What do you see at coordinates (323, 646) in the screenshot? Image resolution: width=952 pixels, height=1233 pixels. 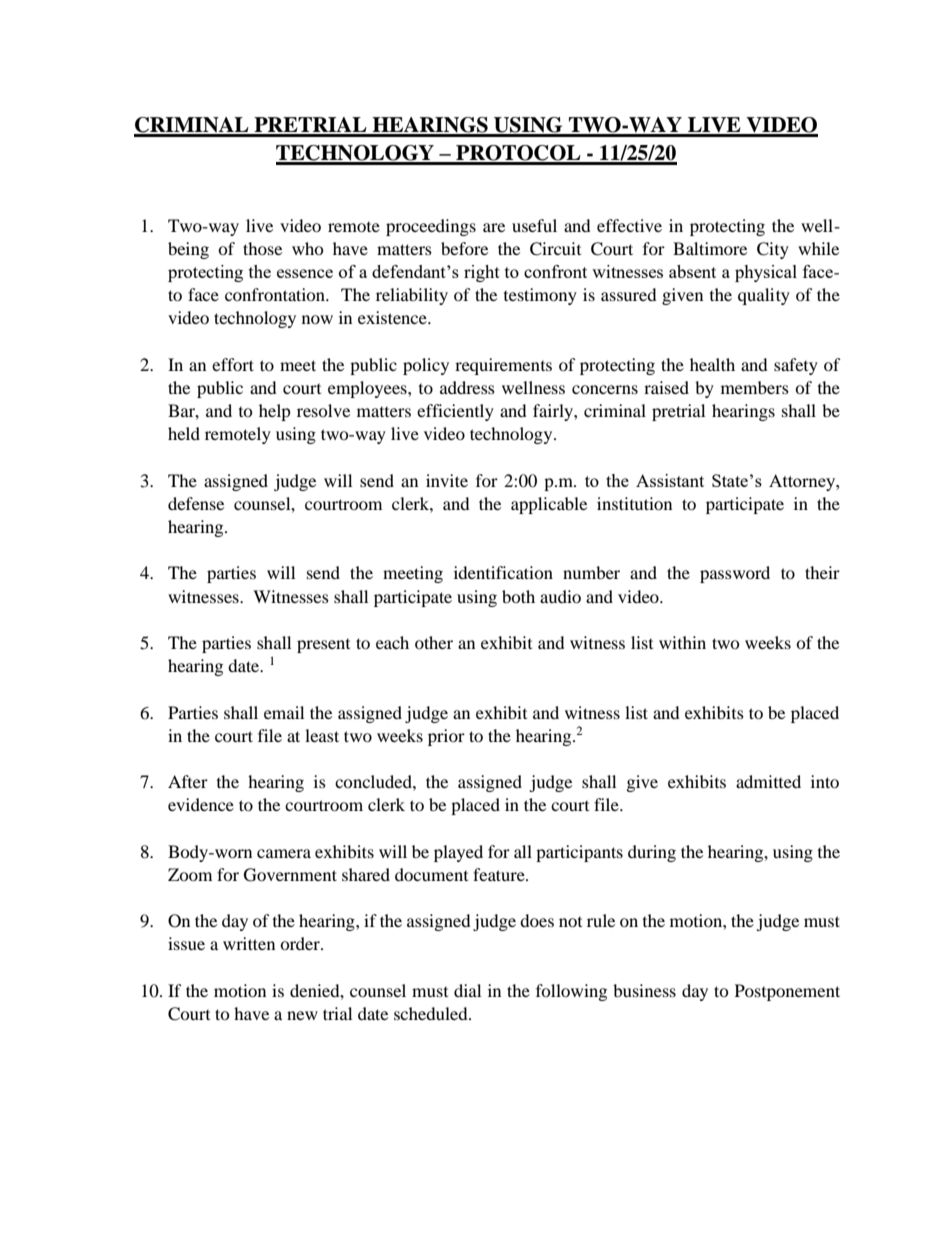 I see `present` at bounding box center [323, 646].
